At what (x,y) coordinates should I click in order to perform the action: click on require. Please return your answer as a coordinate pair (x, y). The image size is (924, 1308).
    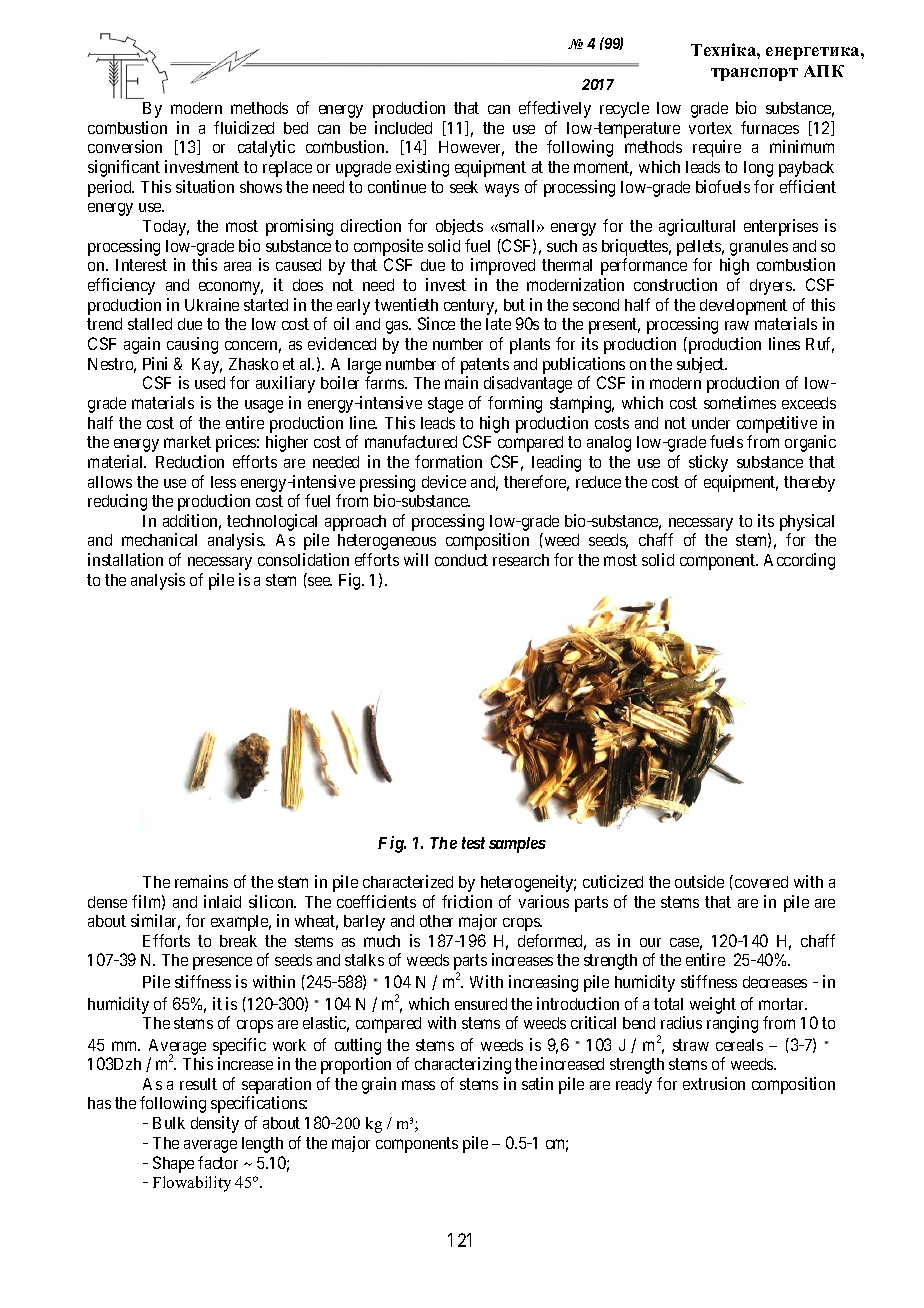
    Looking at the image, I should click on (717, 148).
